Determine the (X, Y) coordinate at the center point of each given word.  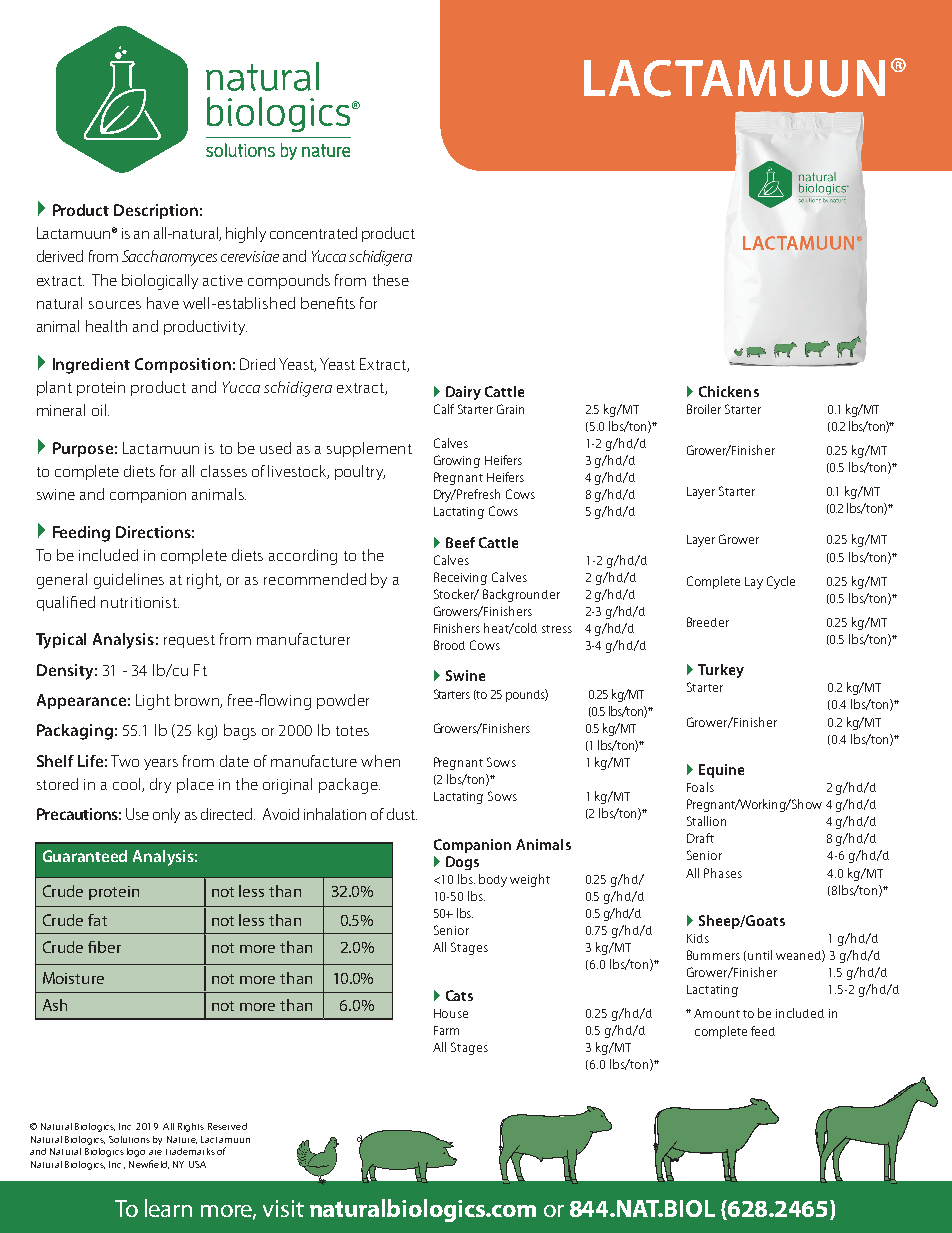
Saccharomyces (169, 258)
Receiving (460, 578)
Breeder (708, 622)
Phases (723, 873)
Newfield (149, 1164)
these (391, 280)
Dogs (462, 863)
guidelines (129, 581)
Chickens (729, 391)
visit (283, 1208)
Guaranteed (85, 856)
